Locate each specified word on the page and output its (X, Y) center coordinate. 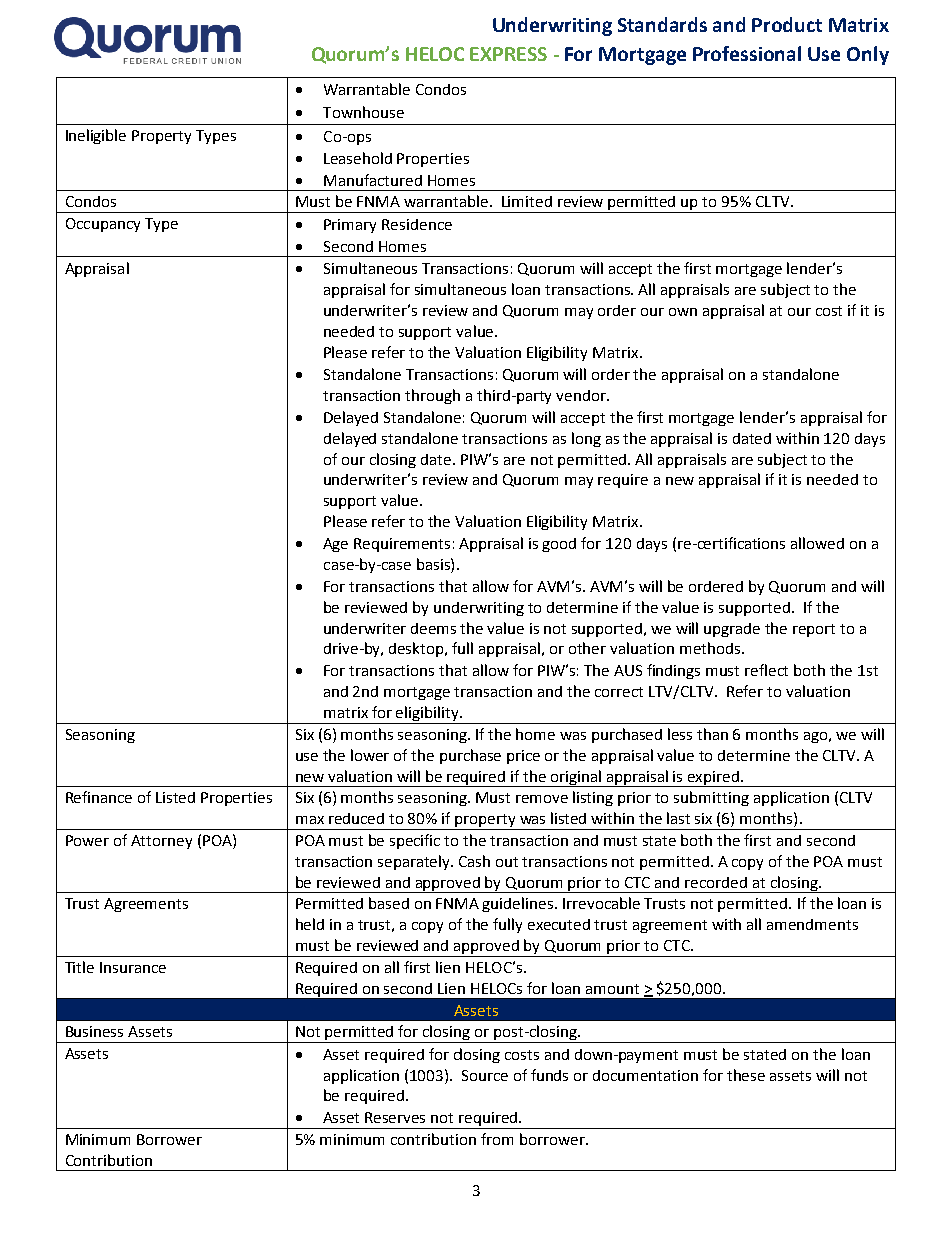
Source (485, 1075)
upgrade (732, 630)
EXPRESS (508, 54)
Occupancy (103, 225)
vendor (582, 395)
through (432, 396)
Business (94, 1031)
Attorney (161, 842)
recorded (716, 882)
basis (434, 564)
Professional (747, 53)
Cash (474, 861)
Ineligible (96, 136)
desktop (417, 649)
